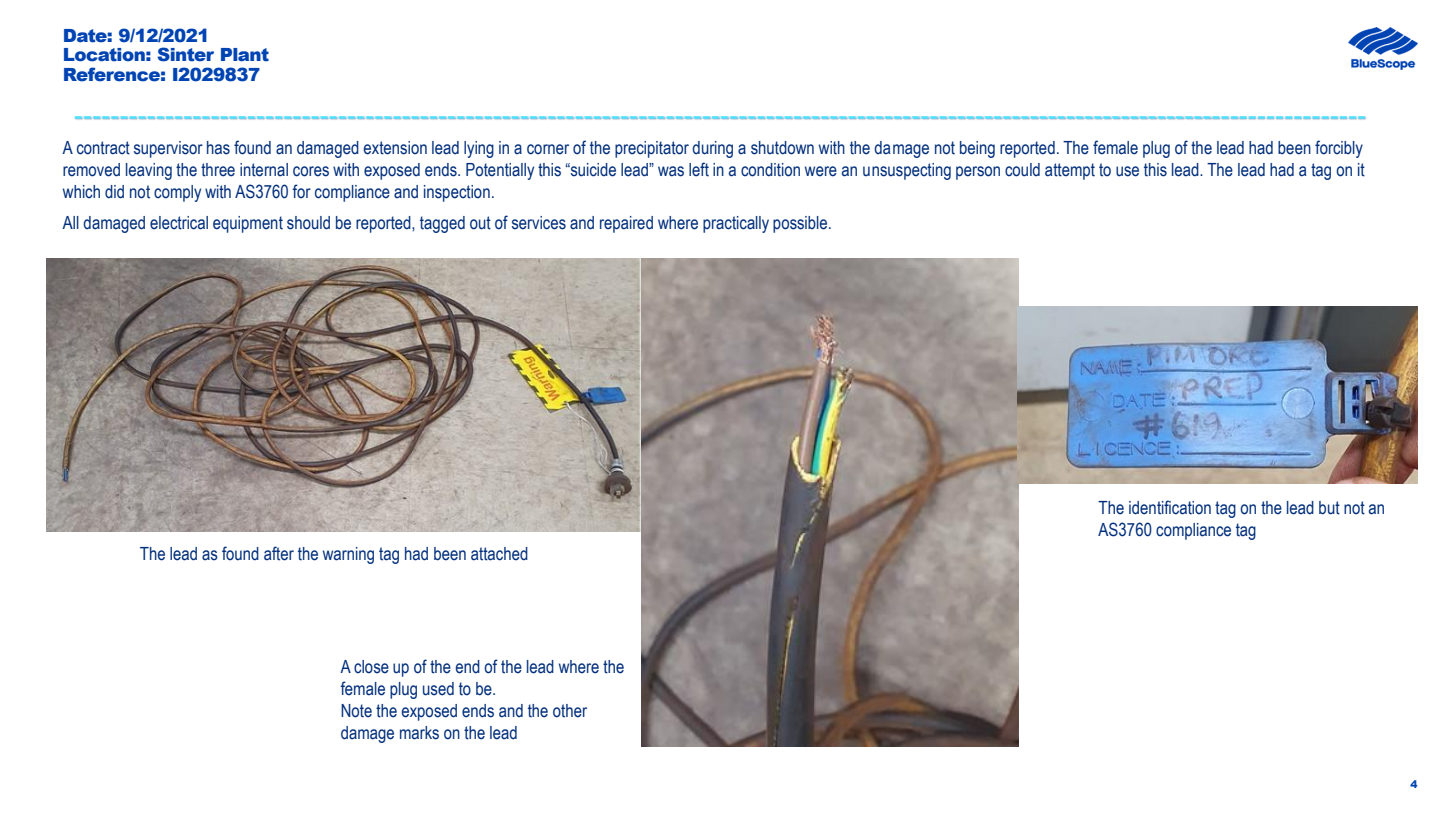 The image size is (1456, 819). Describe the element at coordinates (499, 554) in the document. I see `attached` at that location.
